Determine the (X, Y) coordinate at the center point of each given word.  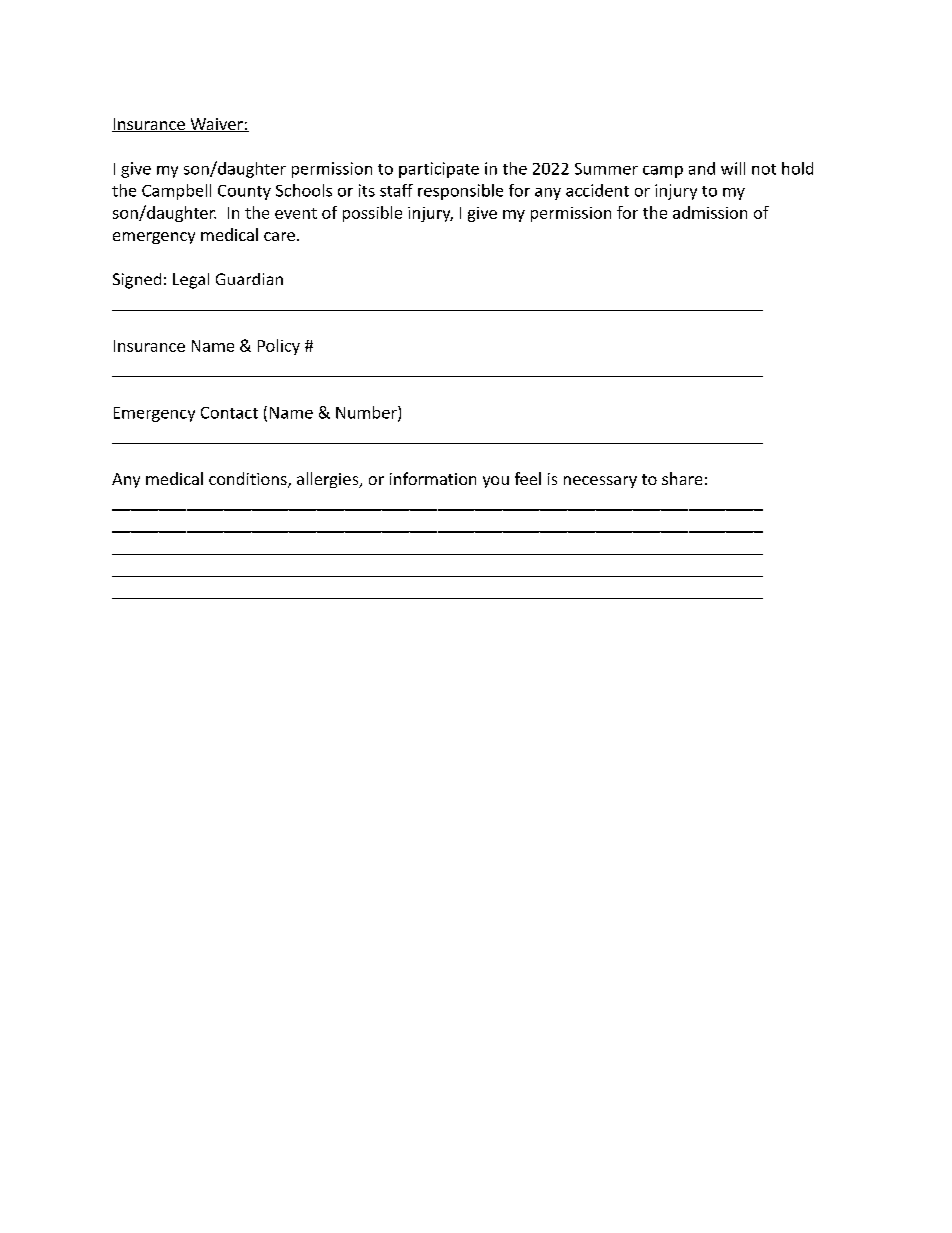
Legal (191, 281)
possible (372, 214)
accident (597, 190)
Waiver (216, 125)
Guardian (249, 279)
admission (710, 212)
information (433, 478)
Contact (229, 413)
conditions (249, 480)
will (733, 168)
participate (439, 170)
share (682, 478)
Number (367, 413)
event (296, 213)
